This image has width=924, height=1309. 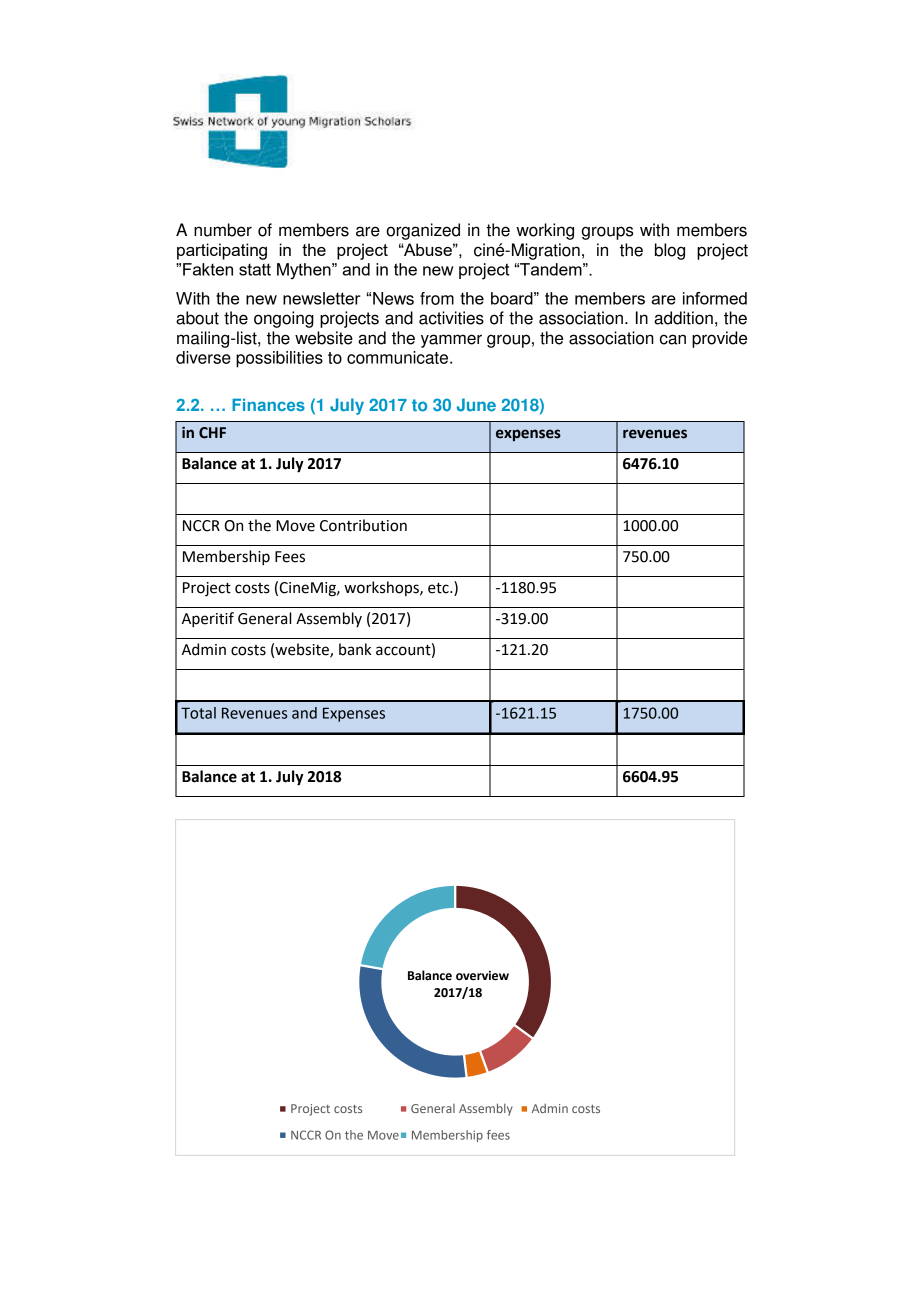 What do you see at coordinates (222, 251) in the image?
I see `participating` at bounding box center [222, 251].
